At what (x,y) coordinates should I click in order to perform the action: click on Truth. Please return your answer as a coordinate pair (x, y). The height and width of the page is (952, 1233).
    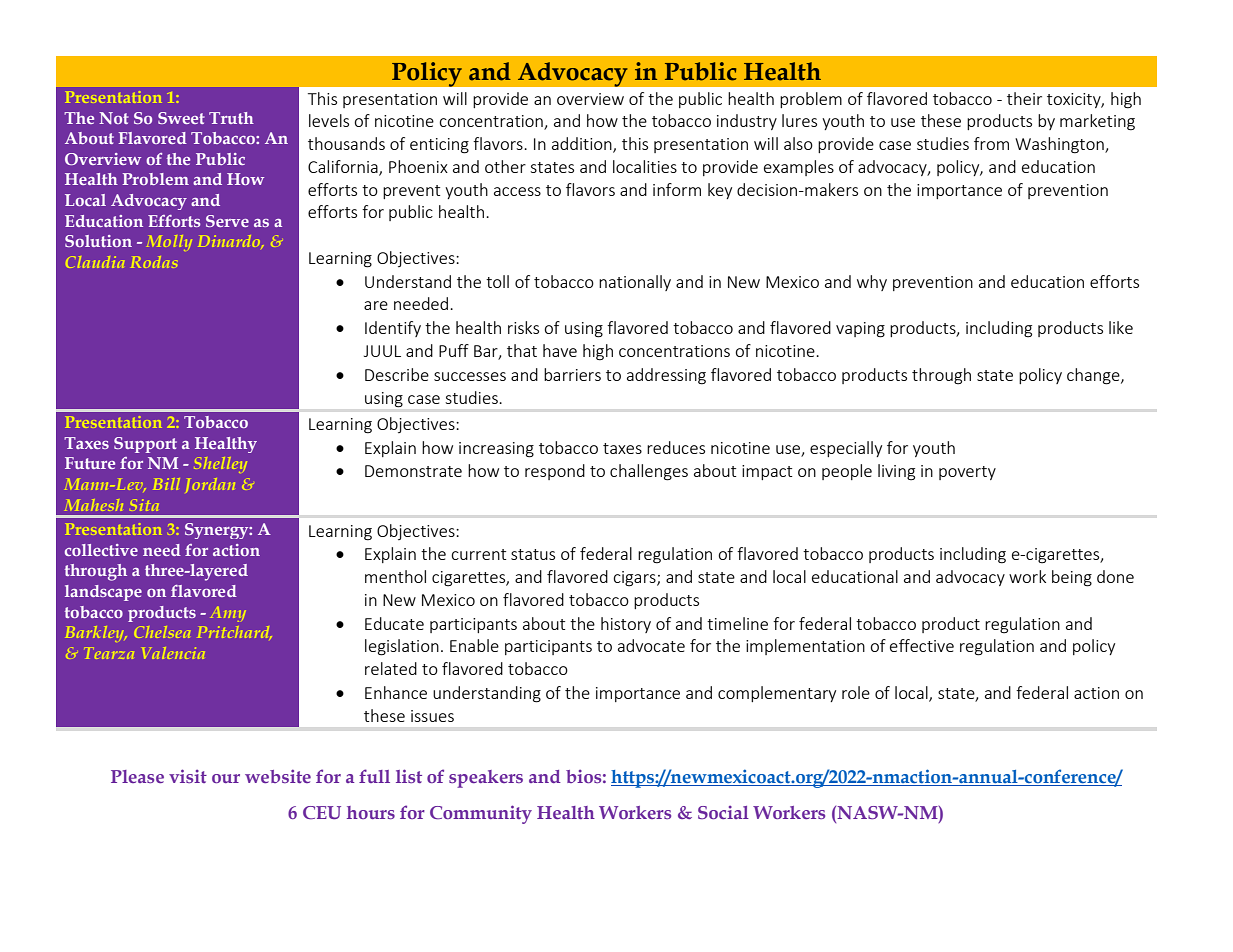
    Looking at the image, I should click on (231, 118).
